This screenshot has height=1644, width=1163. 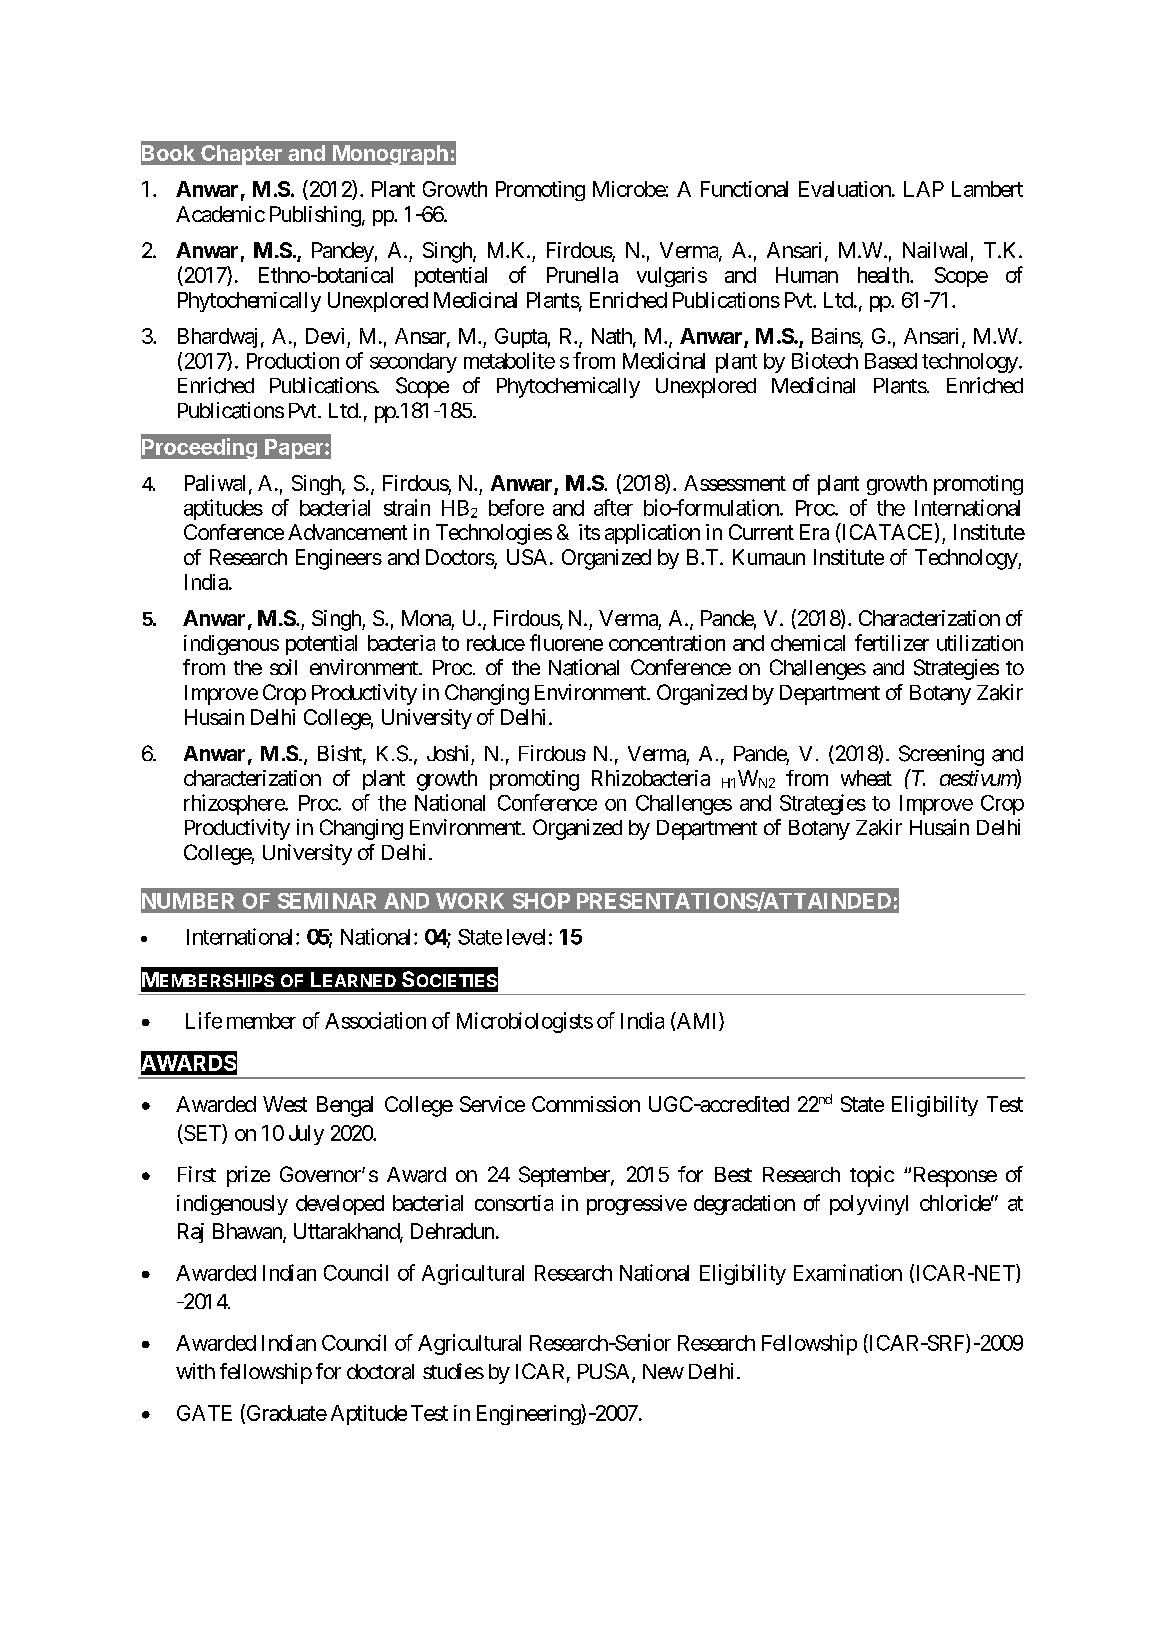 What do you see at coordinates (866, 778) in the screenshot?
I see `wheat` at bounding box center [866, 778].
